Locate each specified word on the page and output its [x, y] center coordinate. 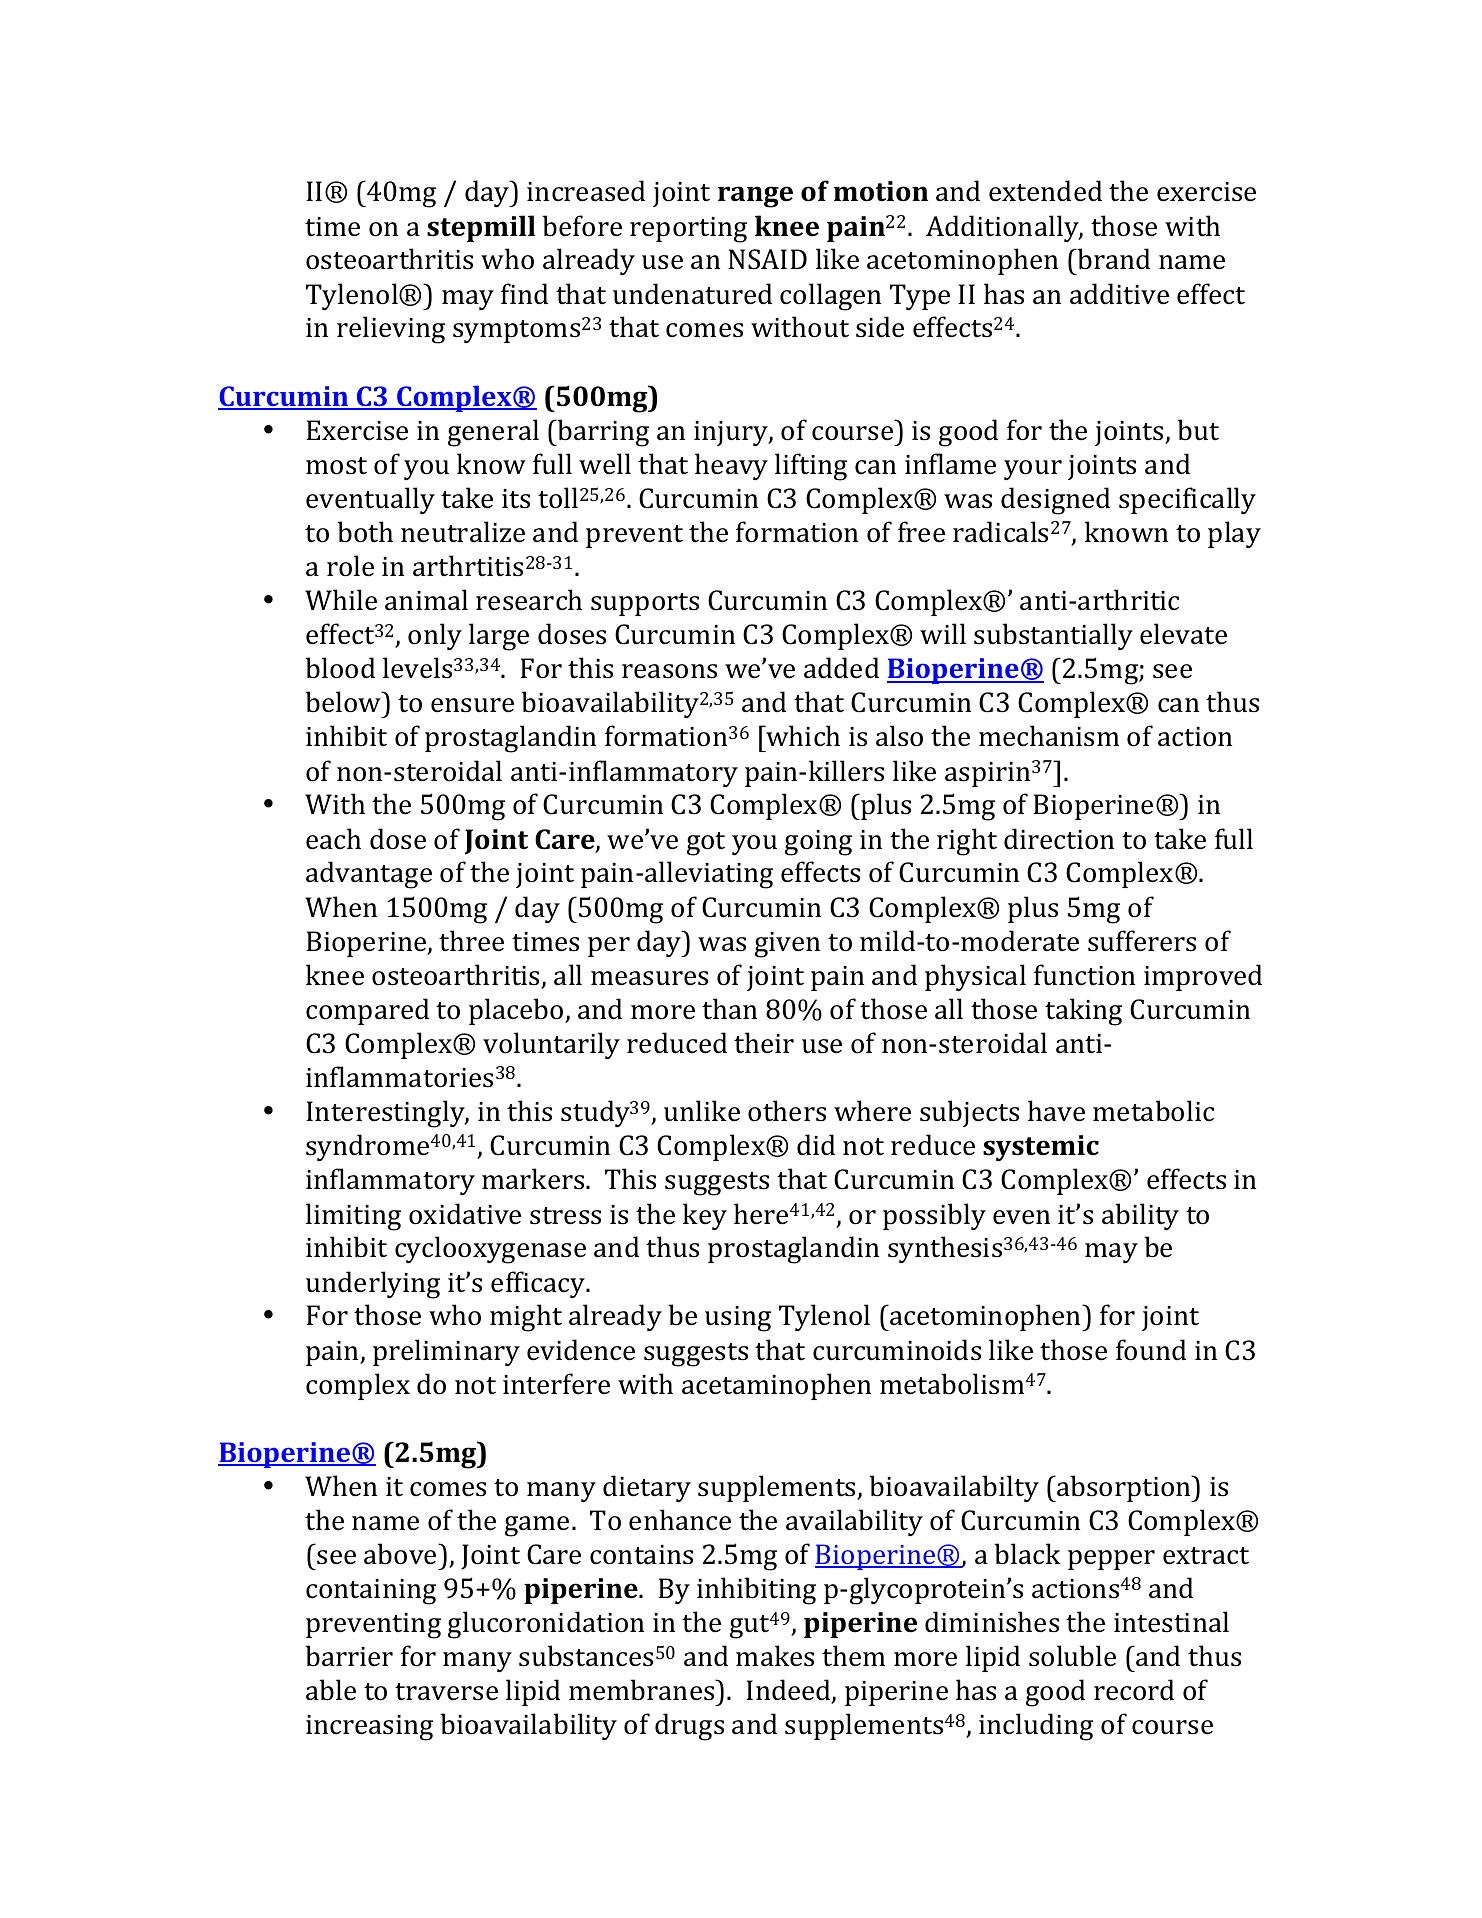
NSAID [767, 259]
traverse [446, 1692]
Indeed [789, 1691]
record [1134, 1690]
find [524, 294]
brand [1112, 259]
